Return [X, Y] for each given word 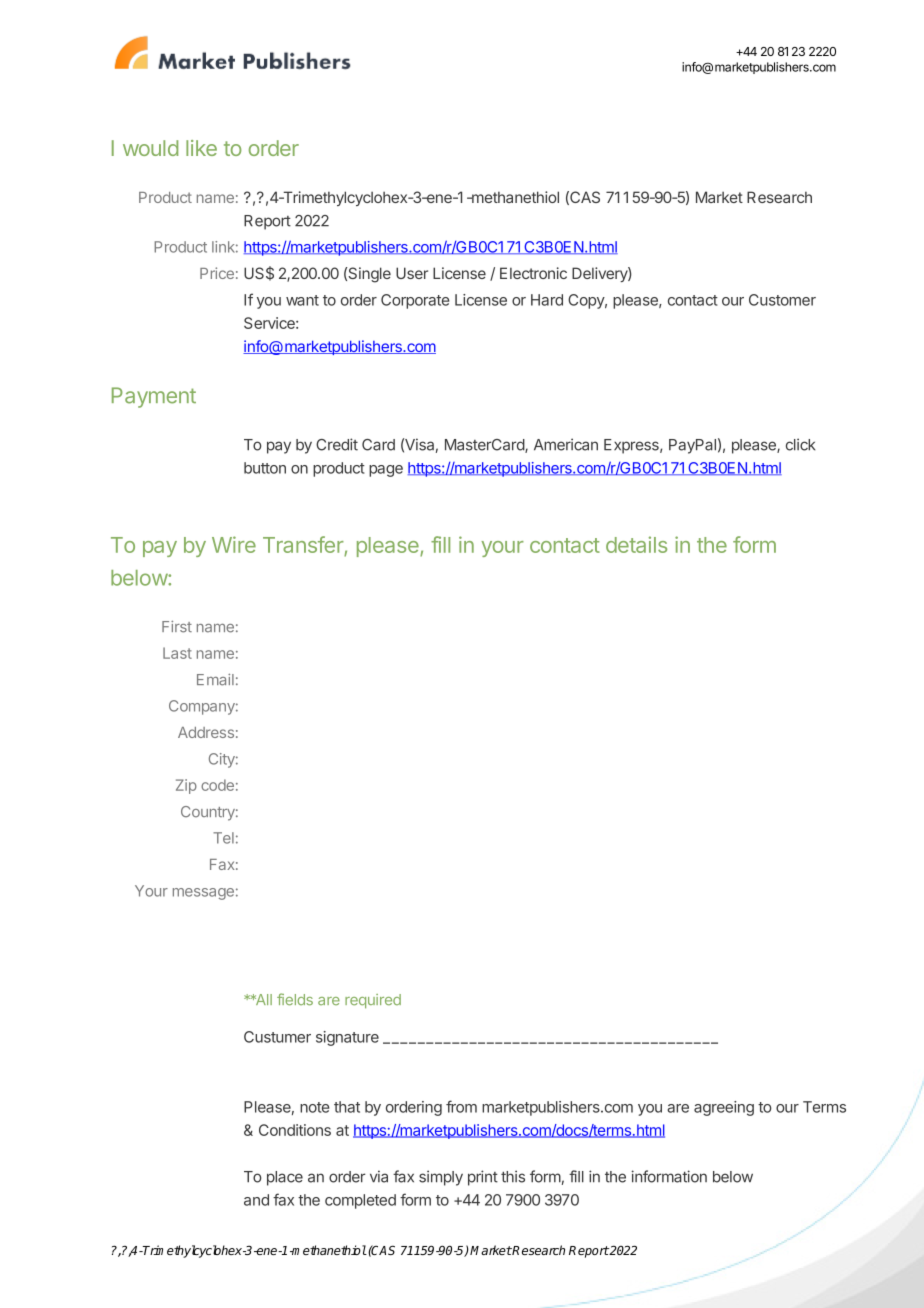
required [373, 1001]
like [201, 148]
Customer [782, 300]
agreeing [724, 1108]
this [513, 1176]
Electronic [533, 273]
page [386, 471]
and [256, 1200]
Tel [223, 838]
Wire [234, 544]
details [636, 544]
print [483, 1178]
